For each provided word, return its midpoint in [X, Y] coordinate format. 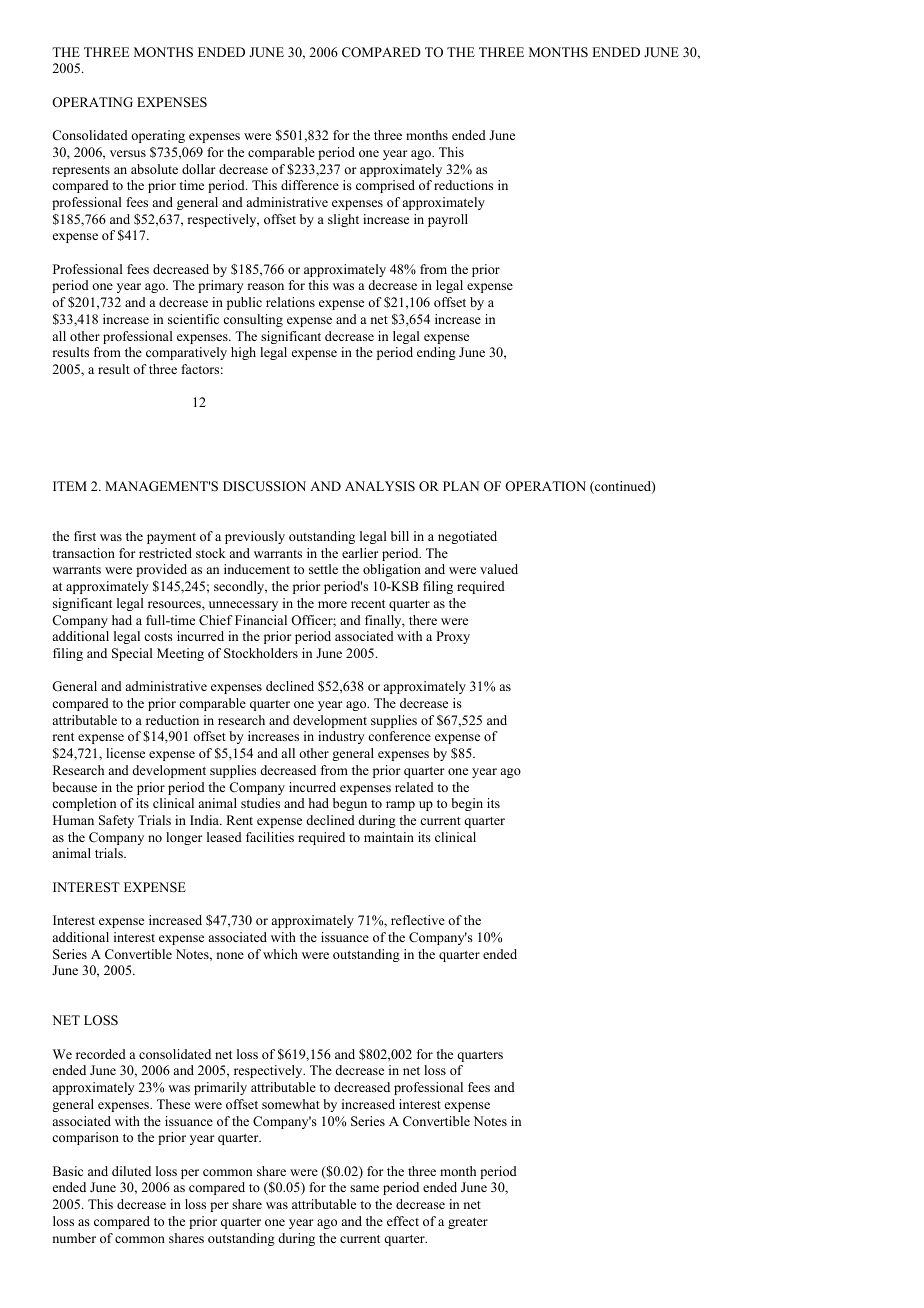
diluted [131, 1171]
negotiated [467, 537]
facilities [270, 837]
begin [467, 804]
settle [323, 569]
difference [310, 185]
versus [128, 153]
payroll [448, 220]
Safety [116, 821]
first [85, 536]
